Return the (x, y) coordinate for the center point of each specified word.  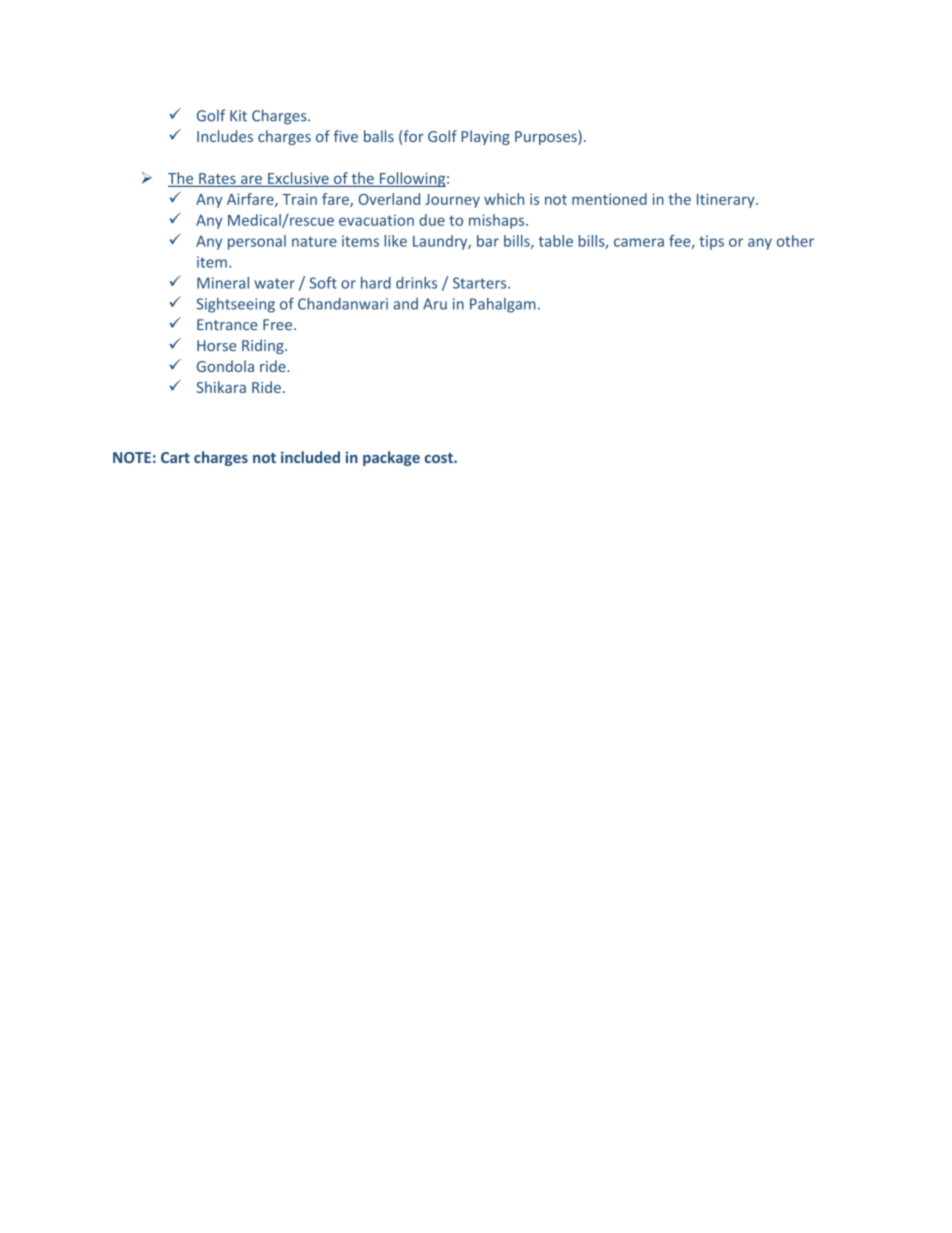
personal (257, 242)
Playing (485, 137)
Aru (435, 304)
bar (488, 241)
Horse (216, 345)
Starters (481, 283)
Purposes (547, 137)
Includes (225, 136)
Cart (175, 457)
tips (711, 242)
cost (440, 458)
